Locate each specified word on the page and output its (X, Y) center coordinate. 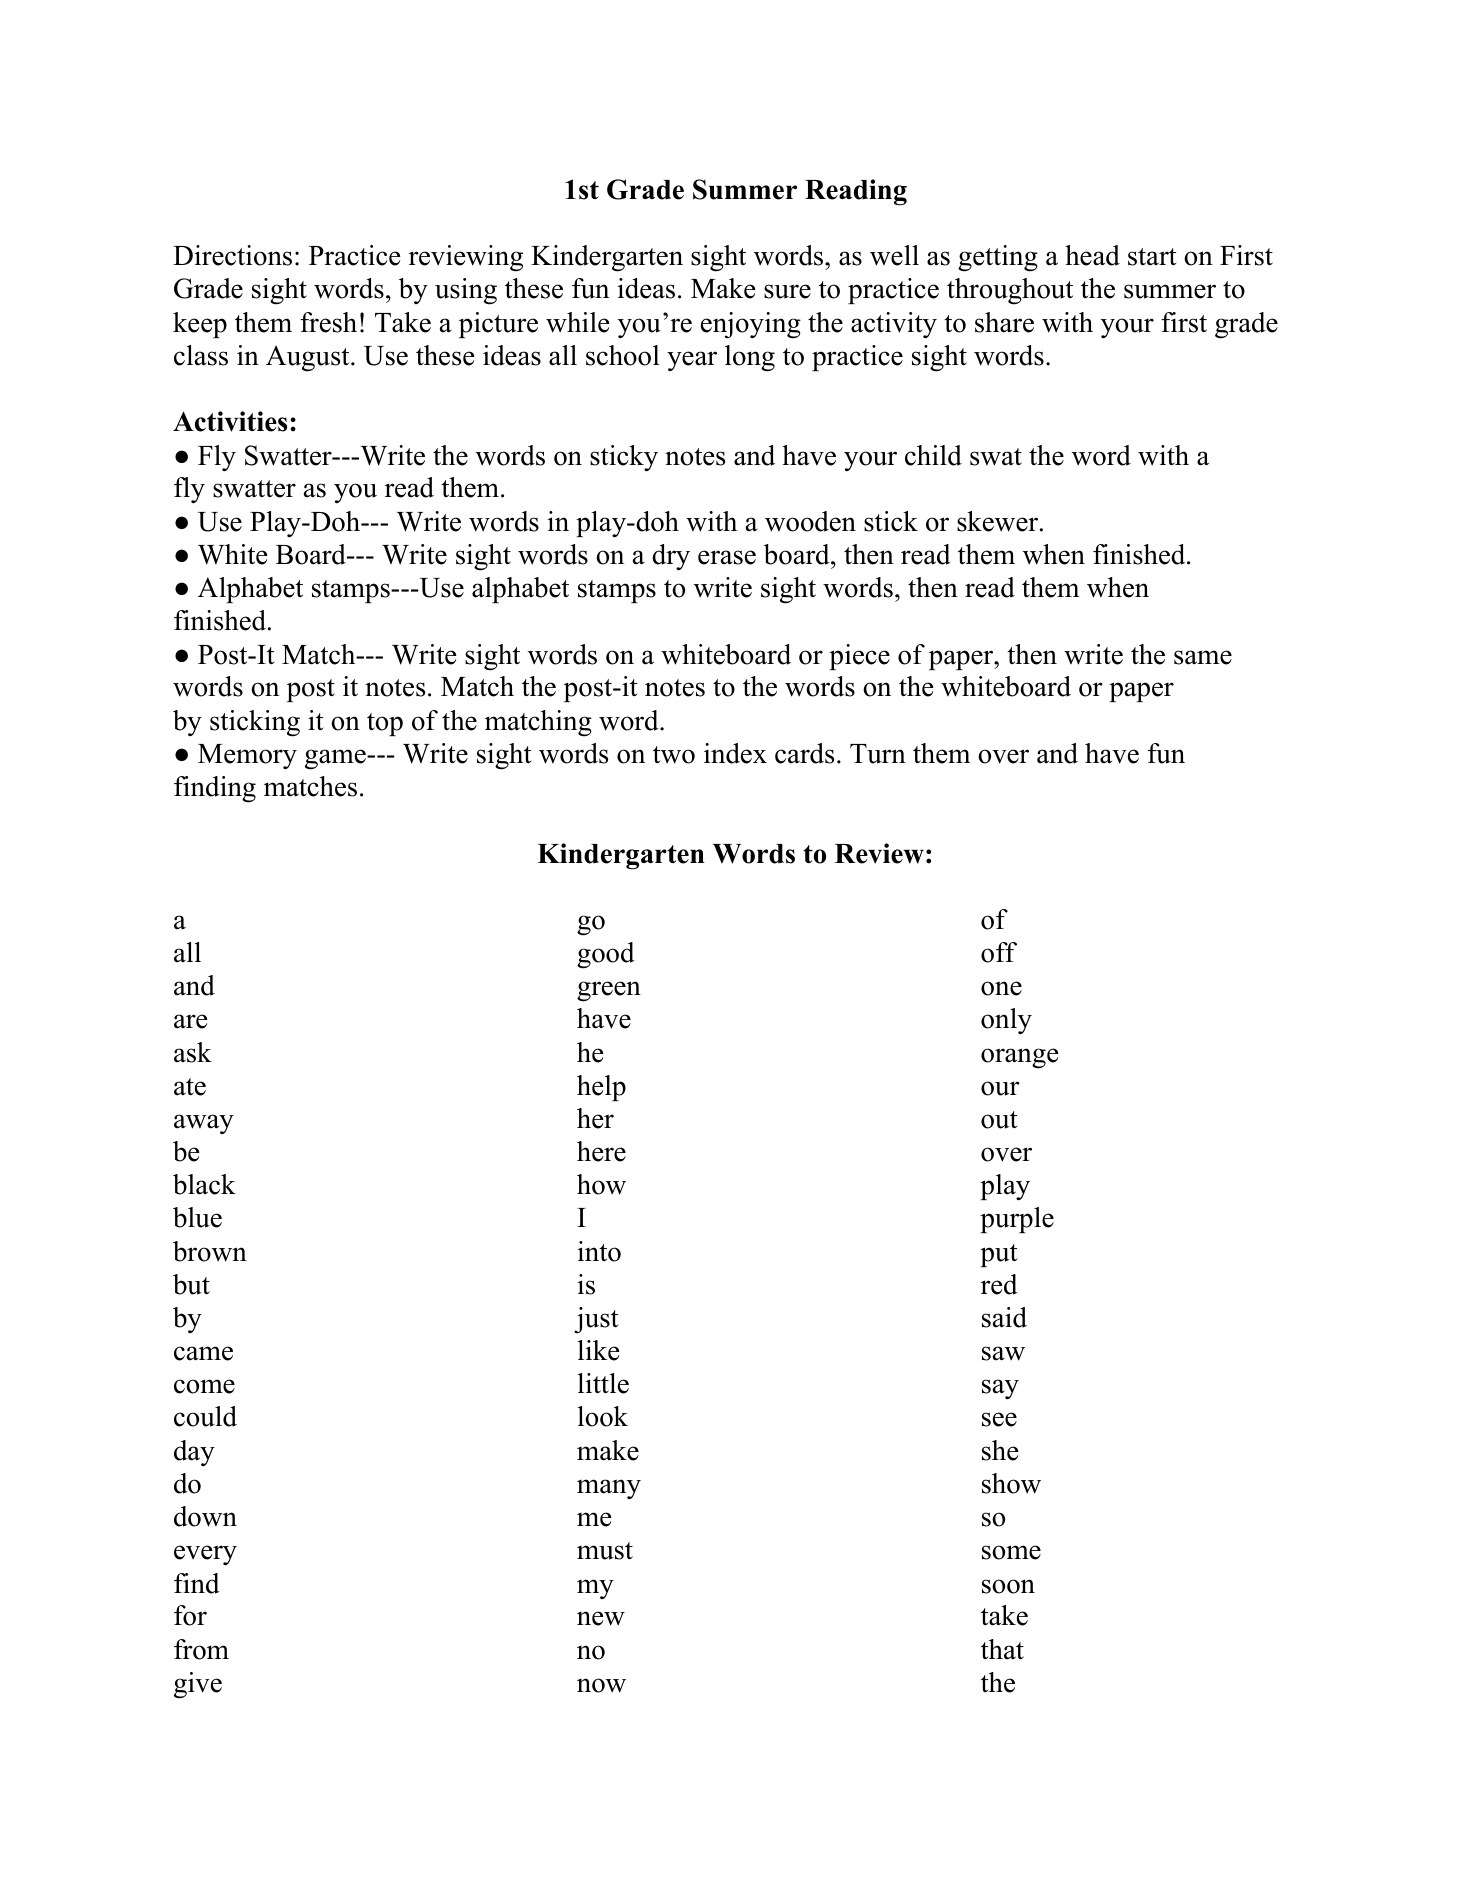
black (204, 1184)
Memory (247, 756)
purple (1017, 1220)
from (201, 1649)
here (601, 1151)
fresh (328, 322)
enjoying (751, 325)
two (674, 755)
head (1092, 255)
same (1203, 657)
